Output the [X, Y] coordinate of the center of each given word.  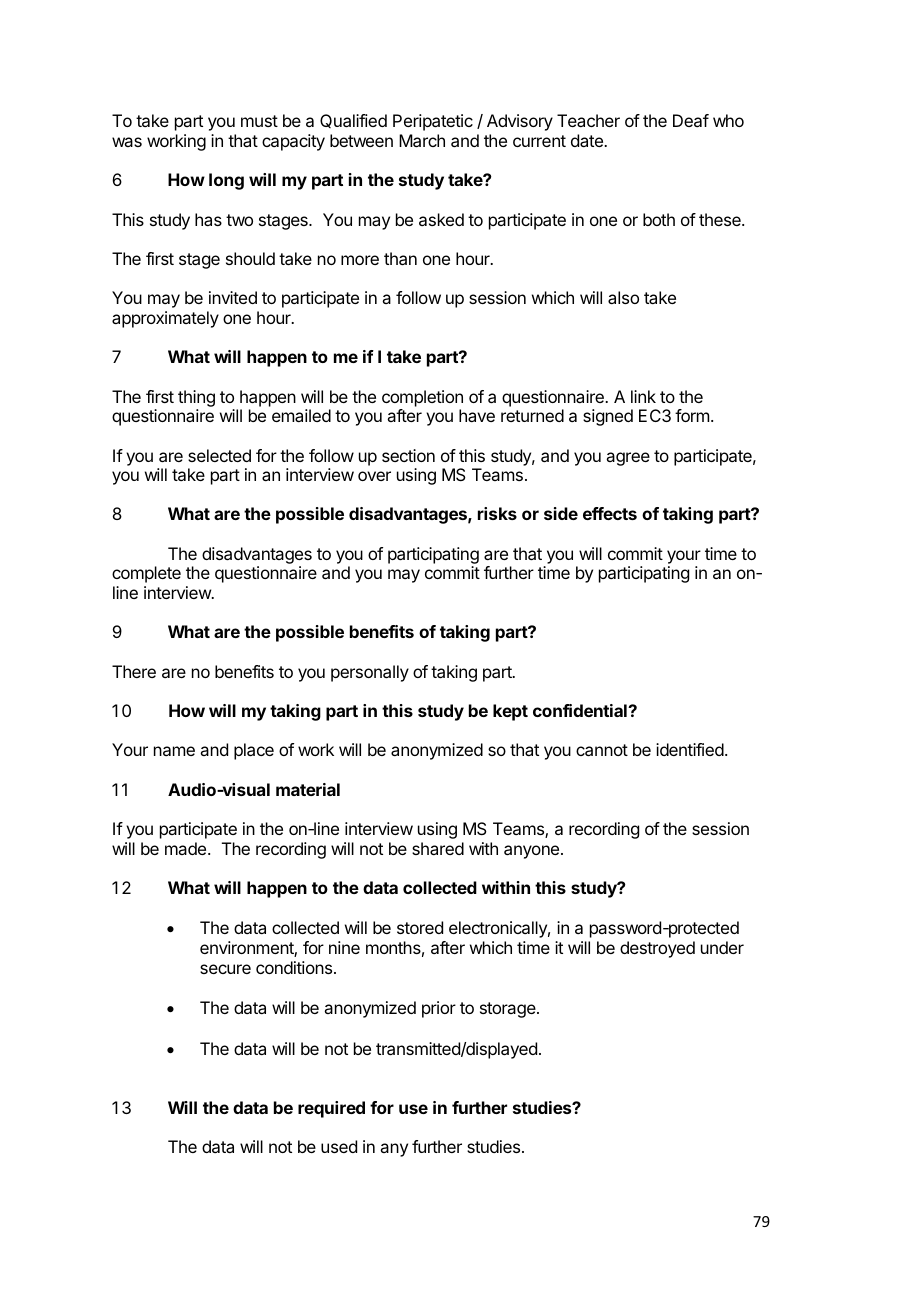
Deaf [691, 120]
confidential [581, 710]
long [226, 181]
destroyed [657, 949]
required [331, 1109]
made [187, 848]
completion [422, 398]
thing [196, 398]
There [134, 671]
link [643, 396]
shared [438, 848]
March [422, 140]
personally [370, 673]
